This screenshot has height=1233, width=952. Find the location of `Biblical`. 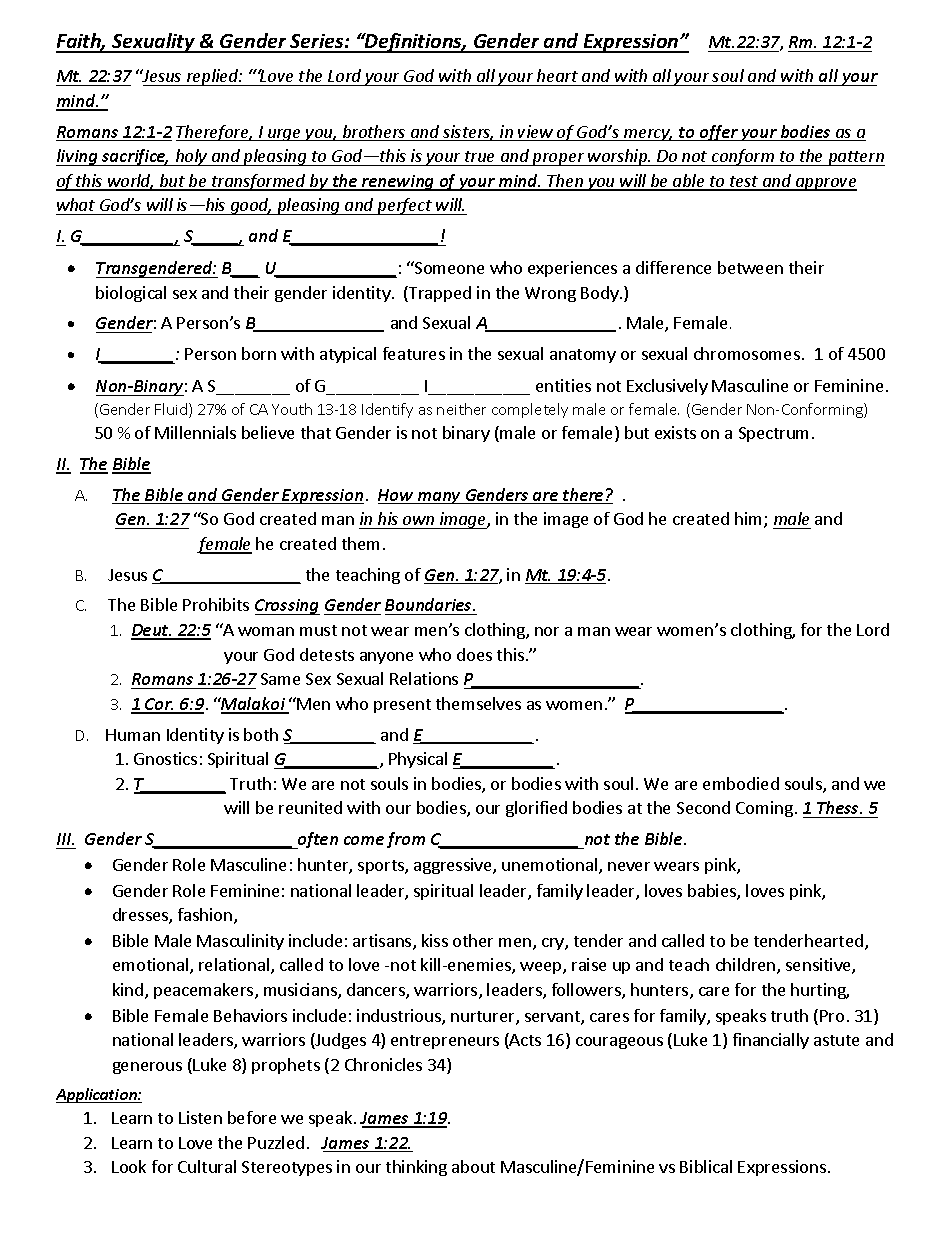

Biblical is located at coordinates (706, 1166).
